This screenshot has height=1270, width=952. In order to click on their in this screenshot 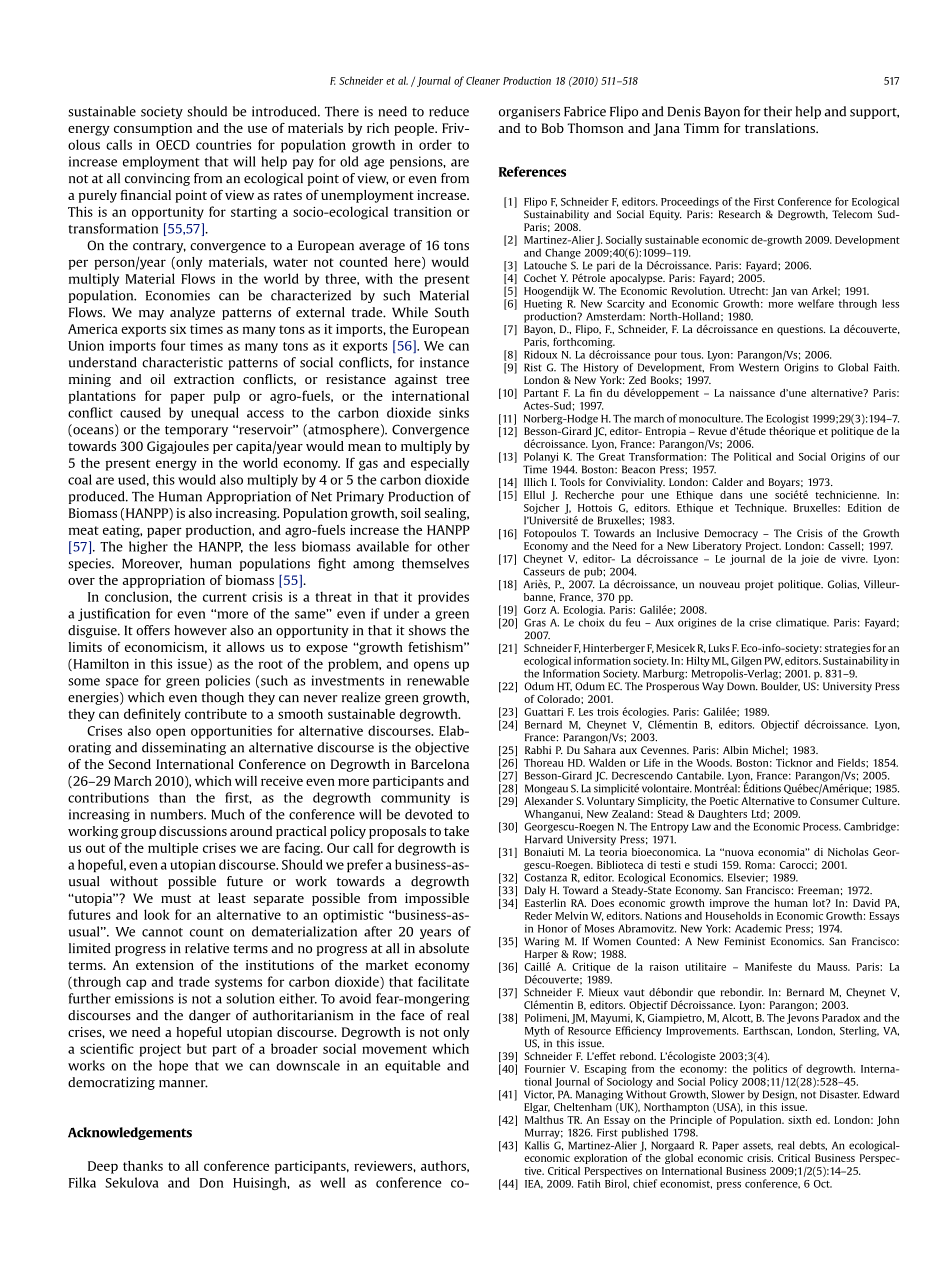, I will do `click(778, 111)`.
